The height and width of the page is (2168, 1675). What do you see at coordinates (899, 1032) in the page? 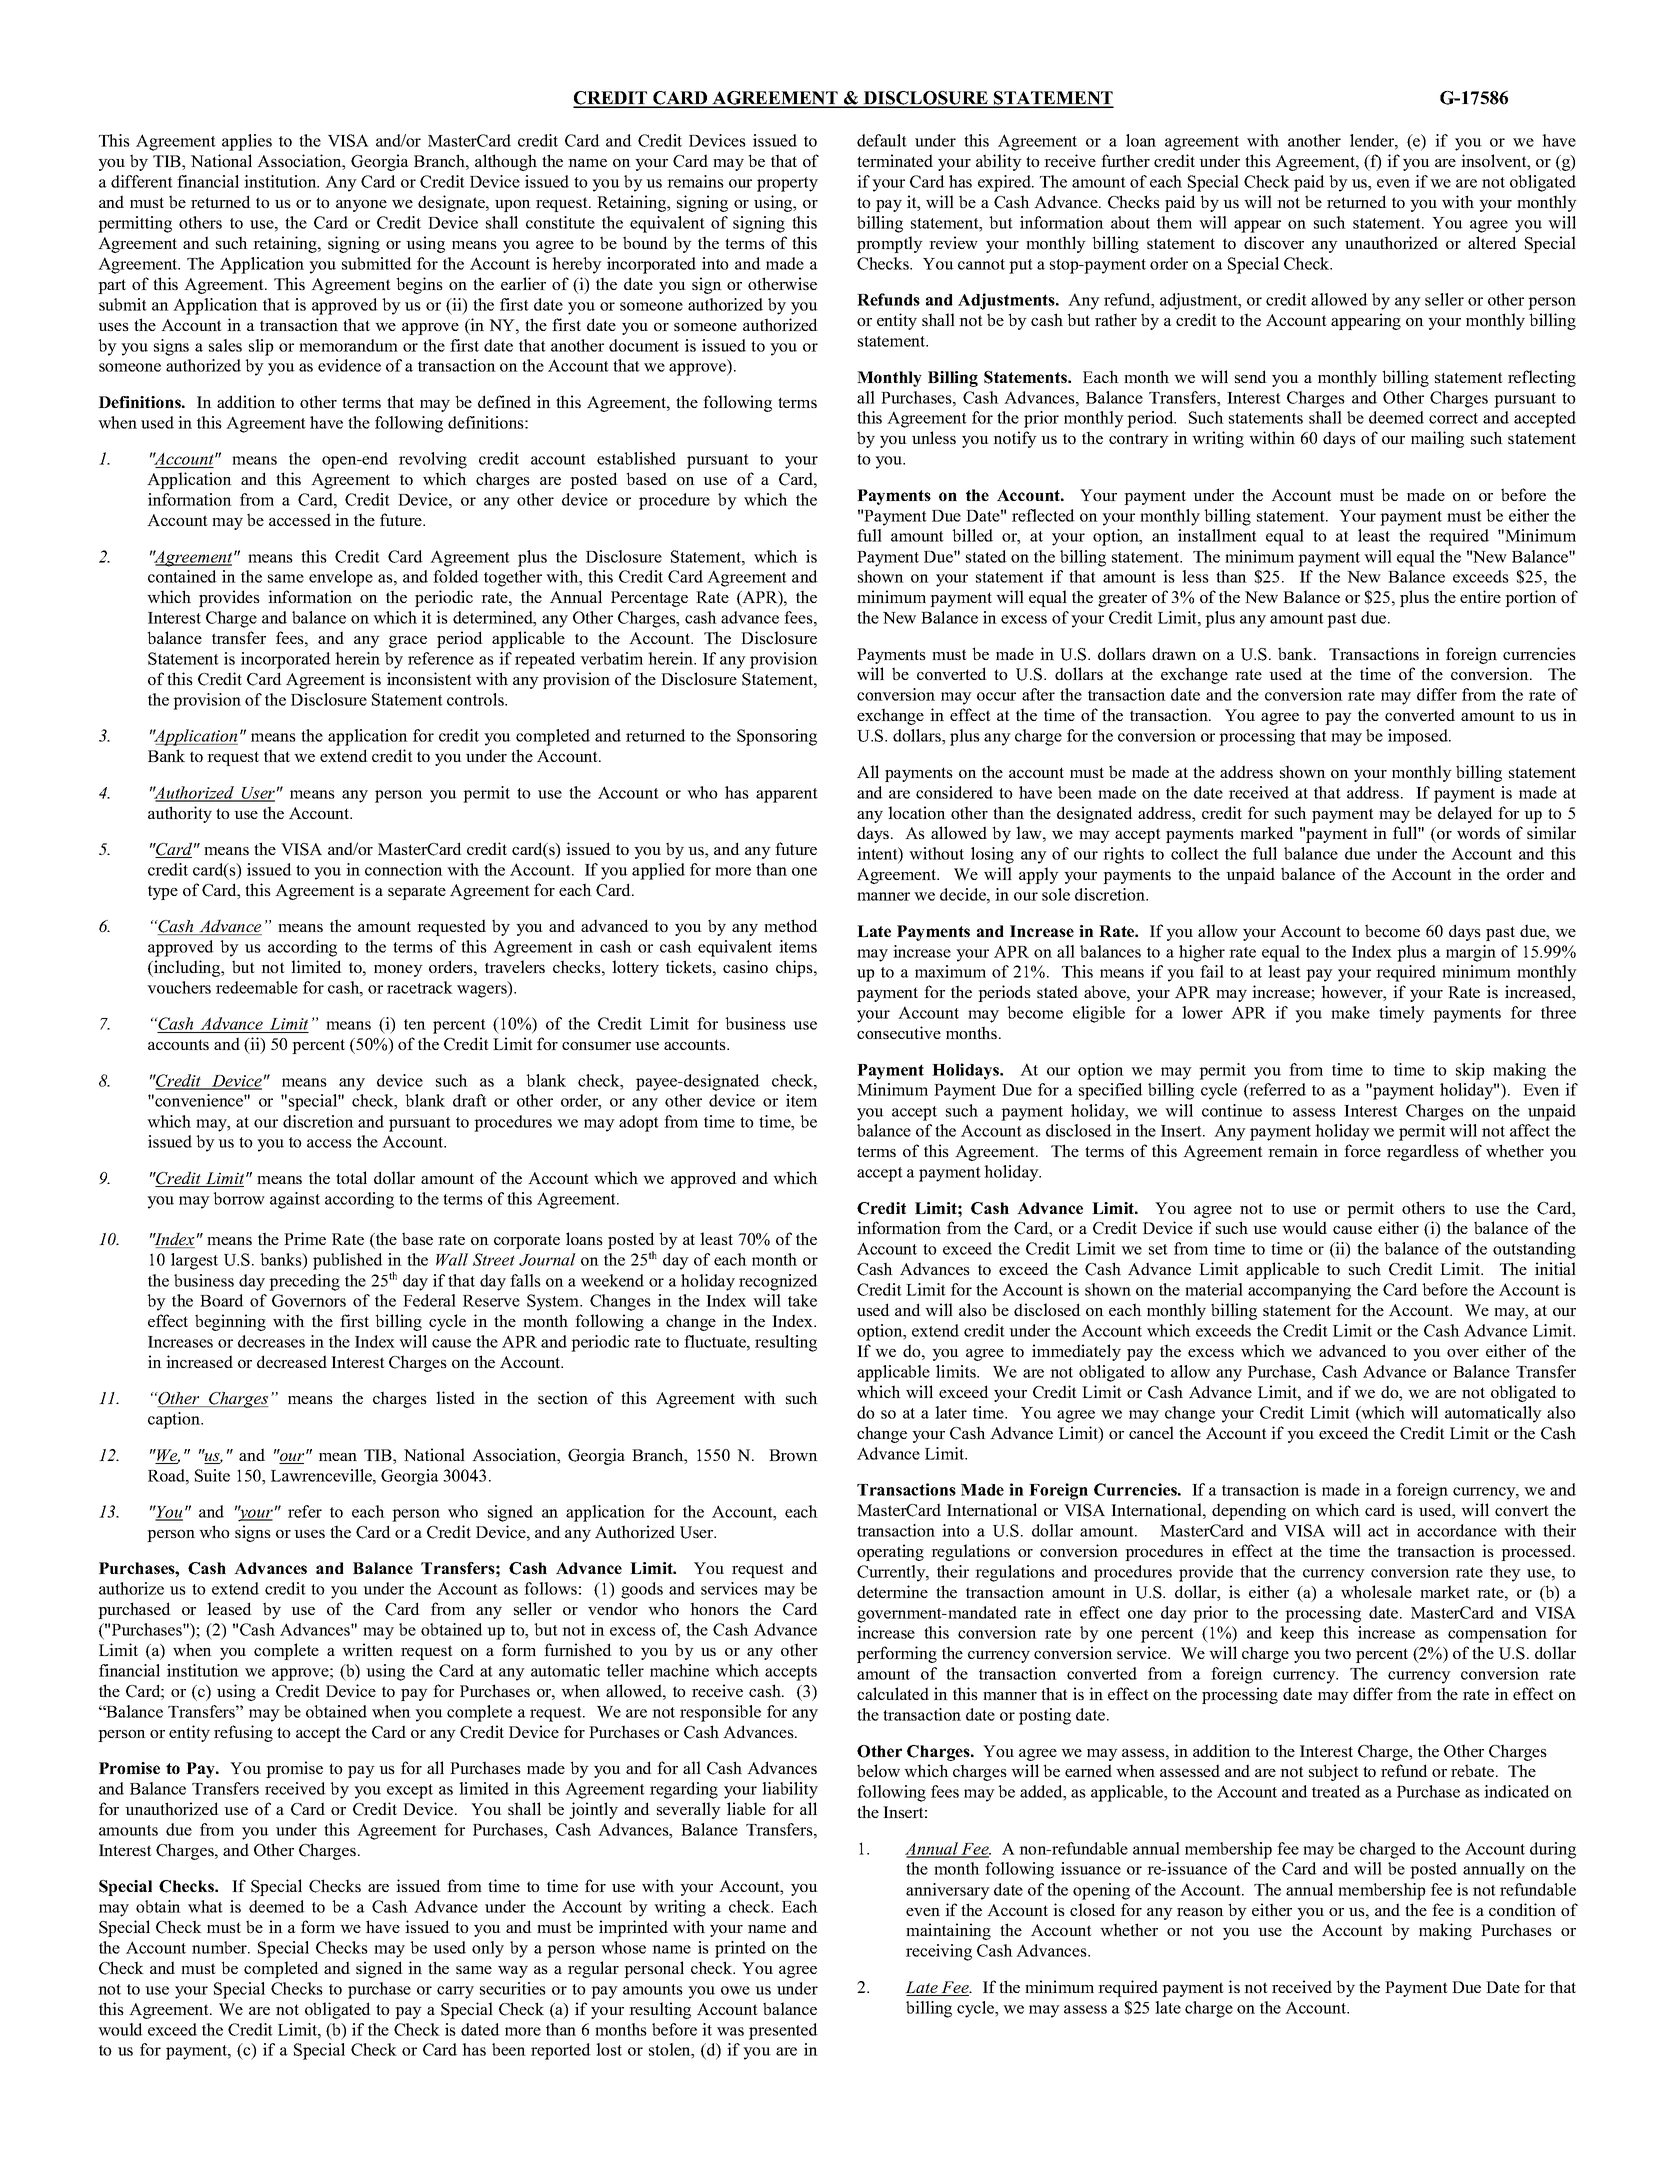
I see `consecutive` at bounding box center [899, 1032].
